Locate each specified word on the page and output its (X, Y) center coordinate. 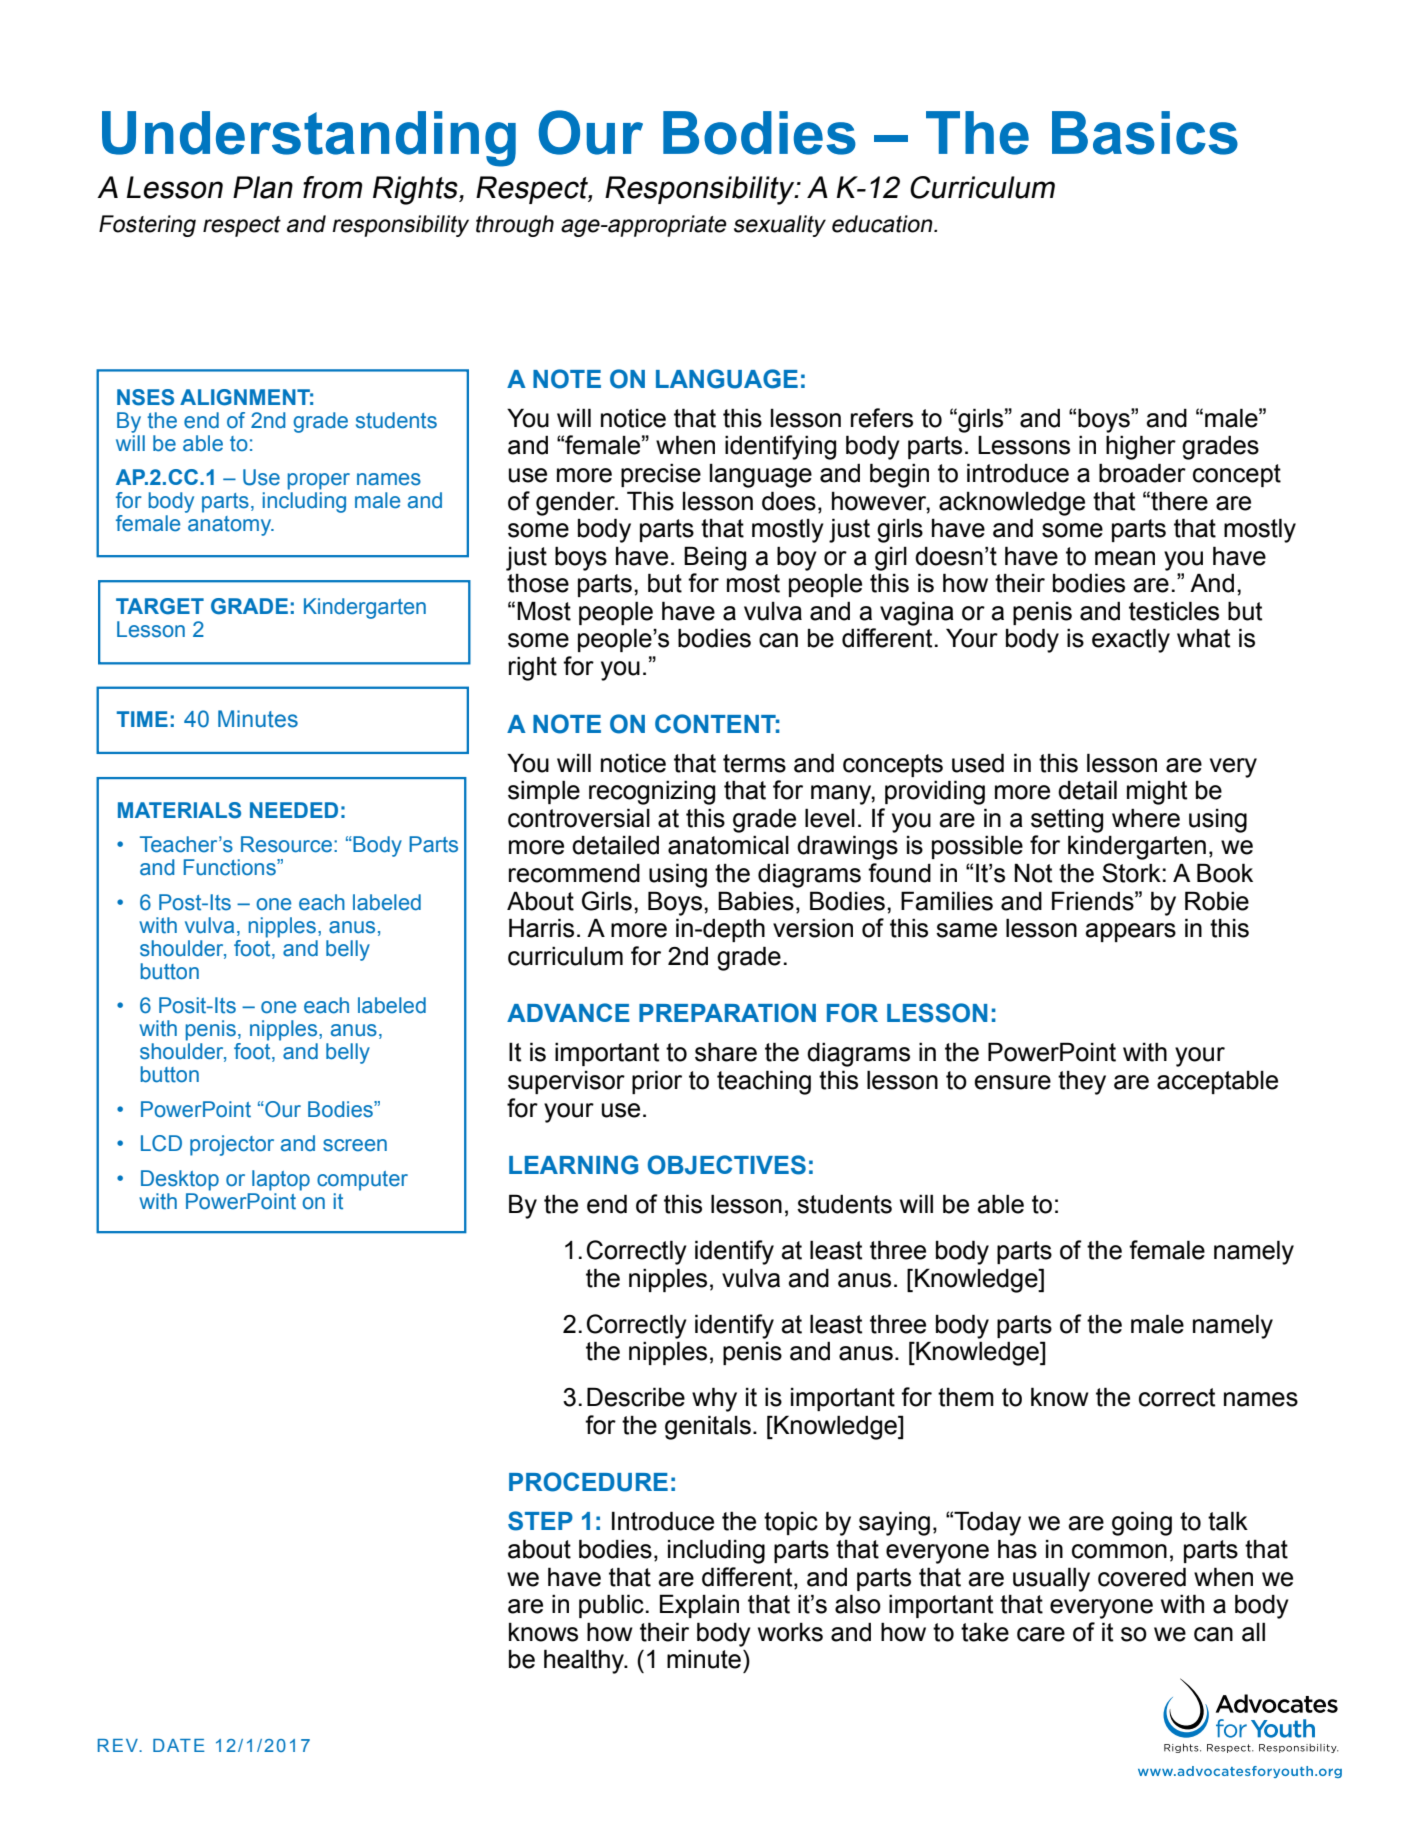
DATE (179, 1745)
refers (882, 418)
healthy (585, 1661)
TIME (142, 719)
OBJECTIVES (727, 1165)
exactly (1131, 640)
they (1082, 1083)
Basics (1145, 133)
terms (754, 763)
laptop (281, 1180)
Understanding (309, 139)
